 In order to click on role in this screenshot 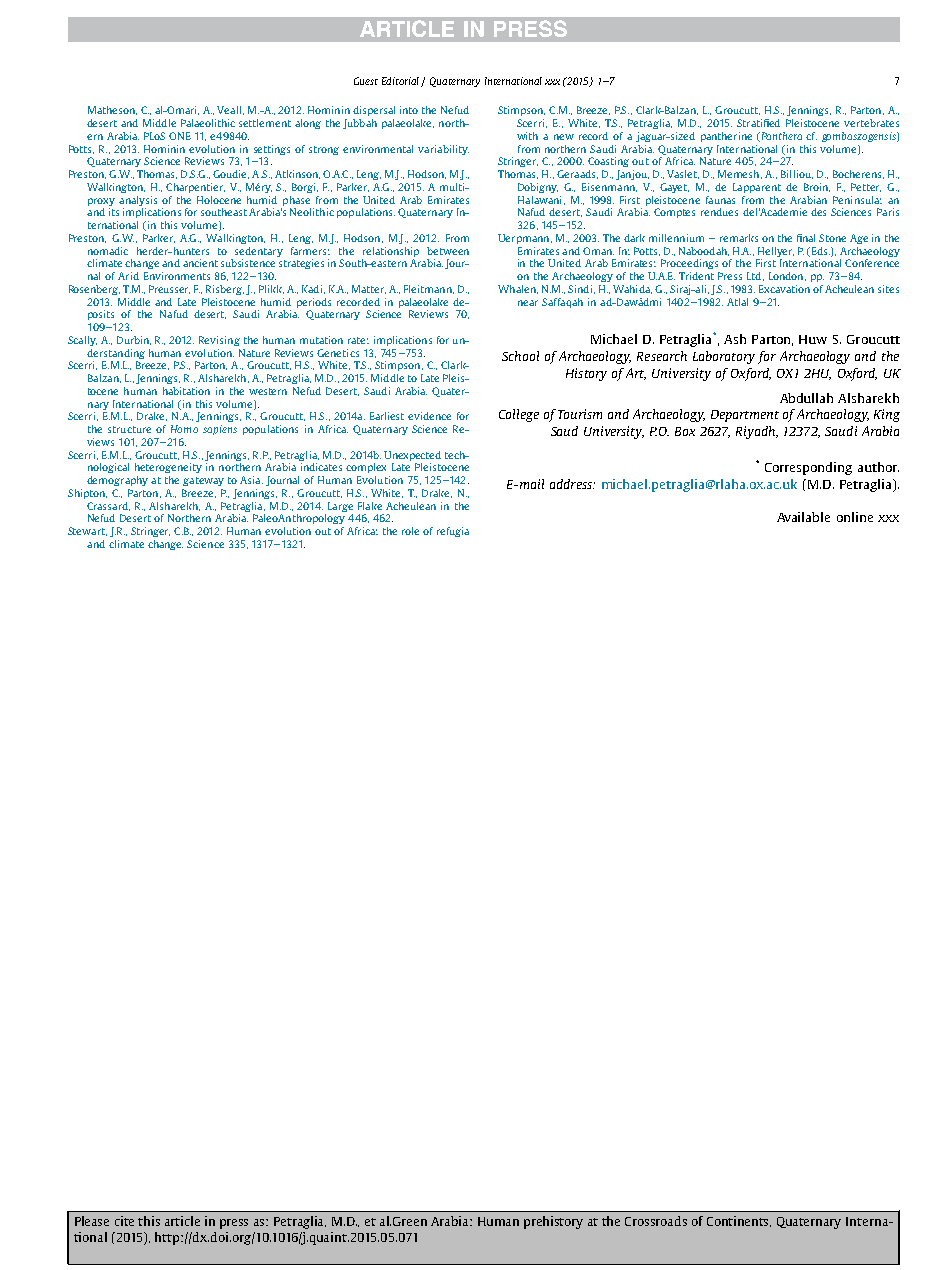, I will do `click(410, 531)`.
